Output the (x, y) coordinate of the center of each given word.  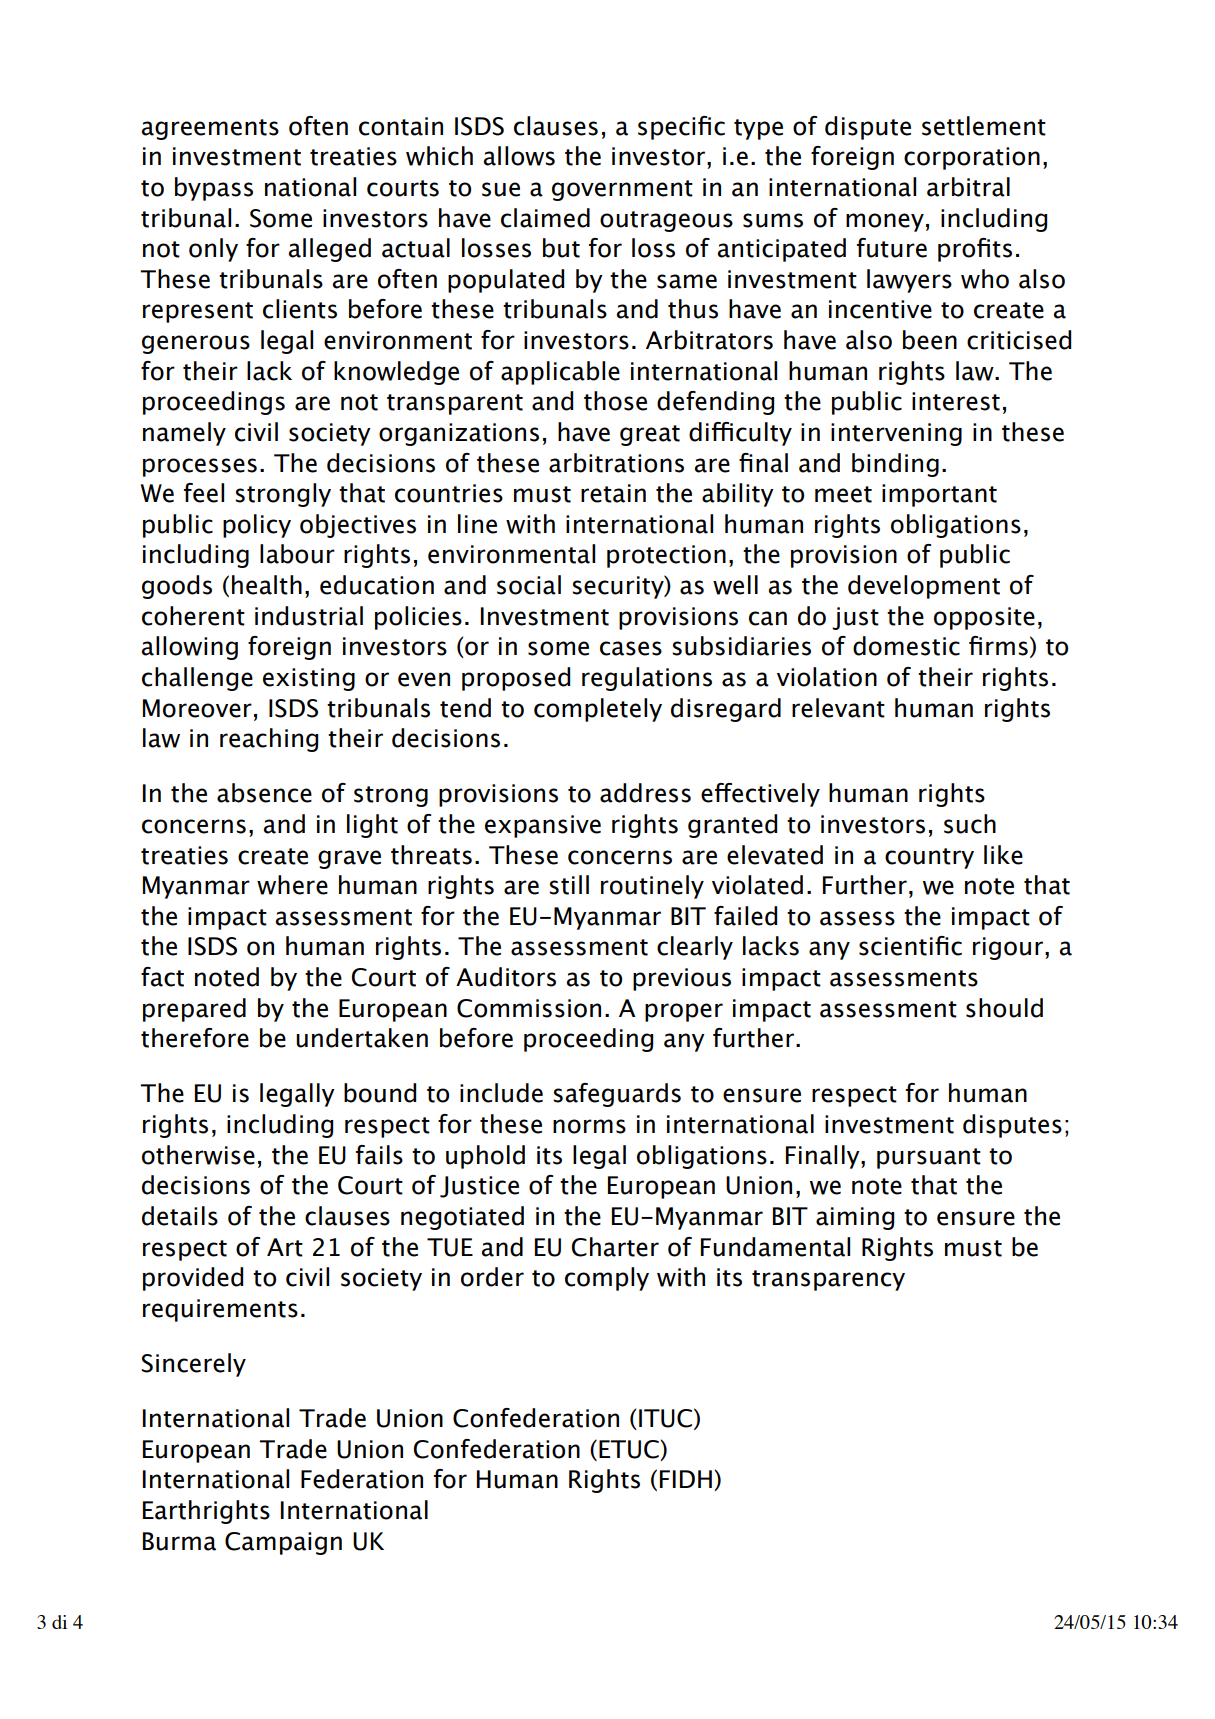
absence (264, 793)
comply (607, 1279)
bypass (214, 189)
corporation (972, 158)
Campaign (283, 1543)
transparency (828, 1280)
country (929, 858)
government (622, 190)
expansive (543, 826)
